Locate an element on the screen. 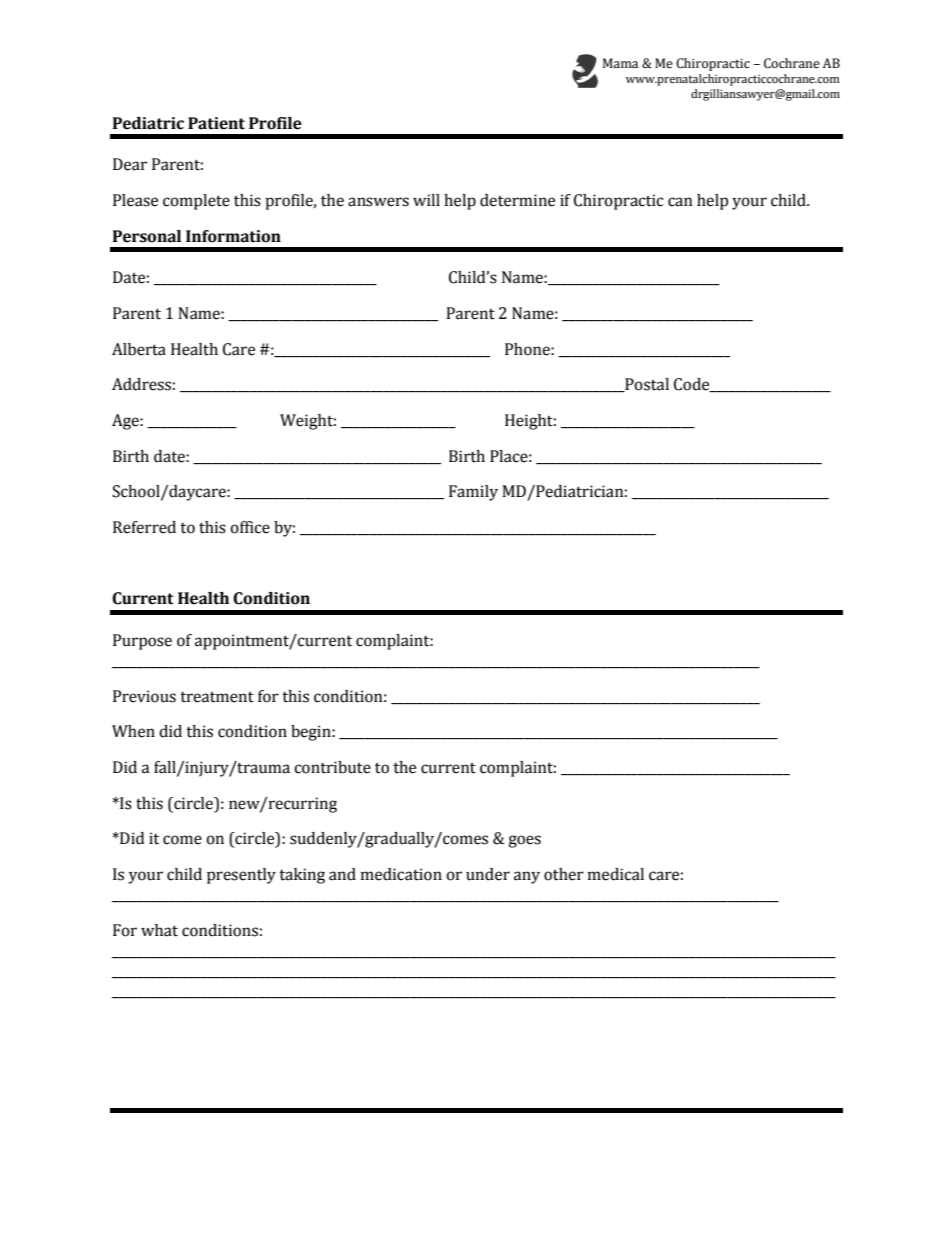 Image resolution: width=952 pixels, height=1233 pixels. medical is located at coordinates (616, 874).
